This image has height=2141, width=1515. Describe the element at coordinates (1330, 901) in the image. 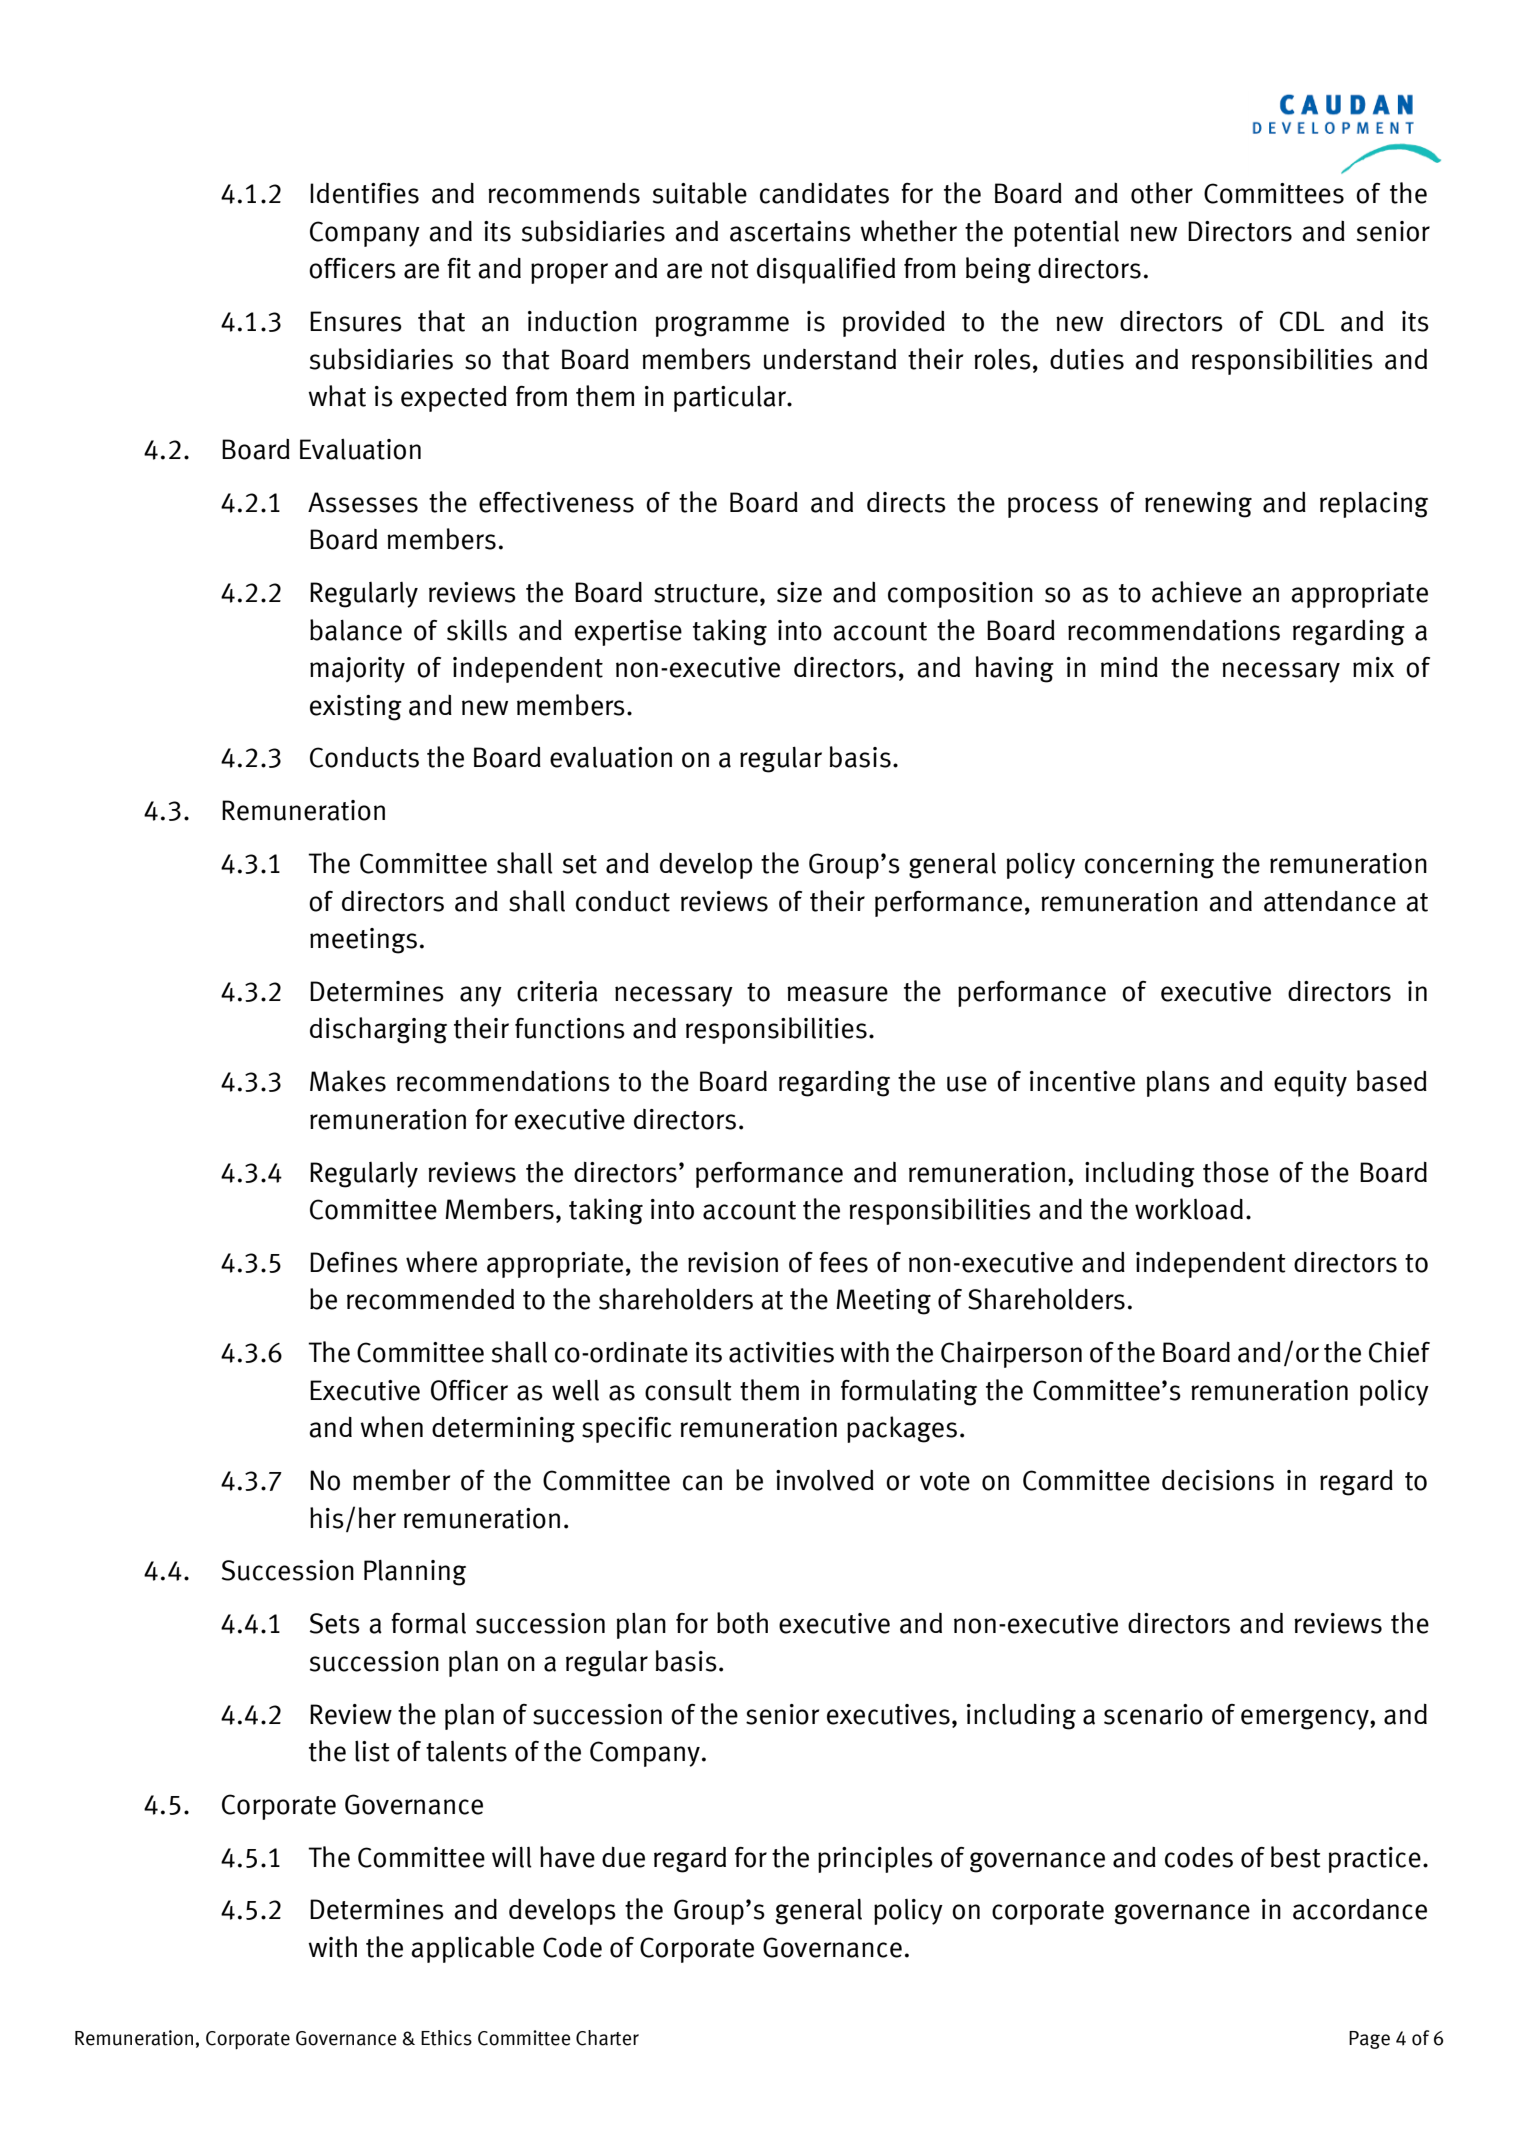

I see `attendance` at that location.
